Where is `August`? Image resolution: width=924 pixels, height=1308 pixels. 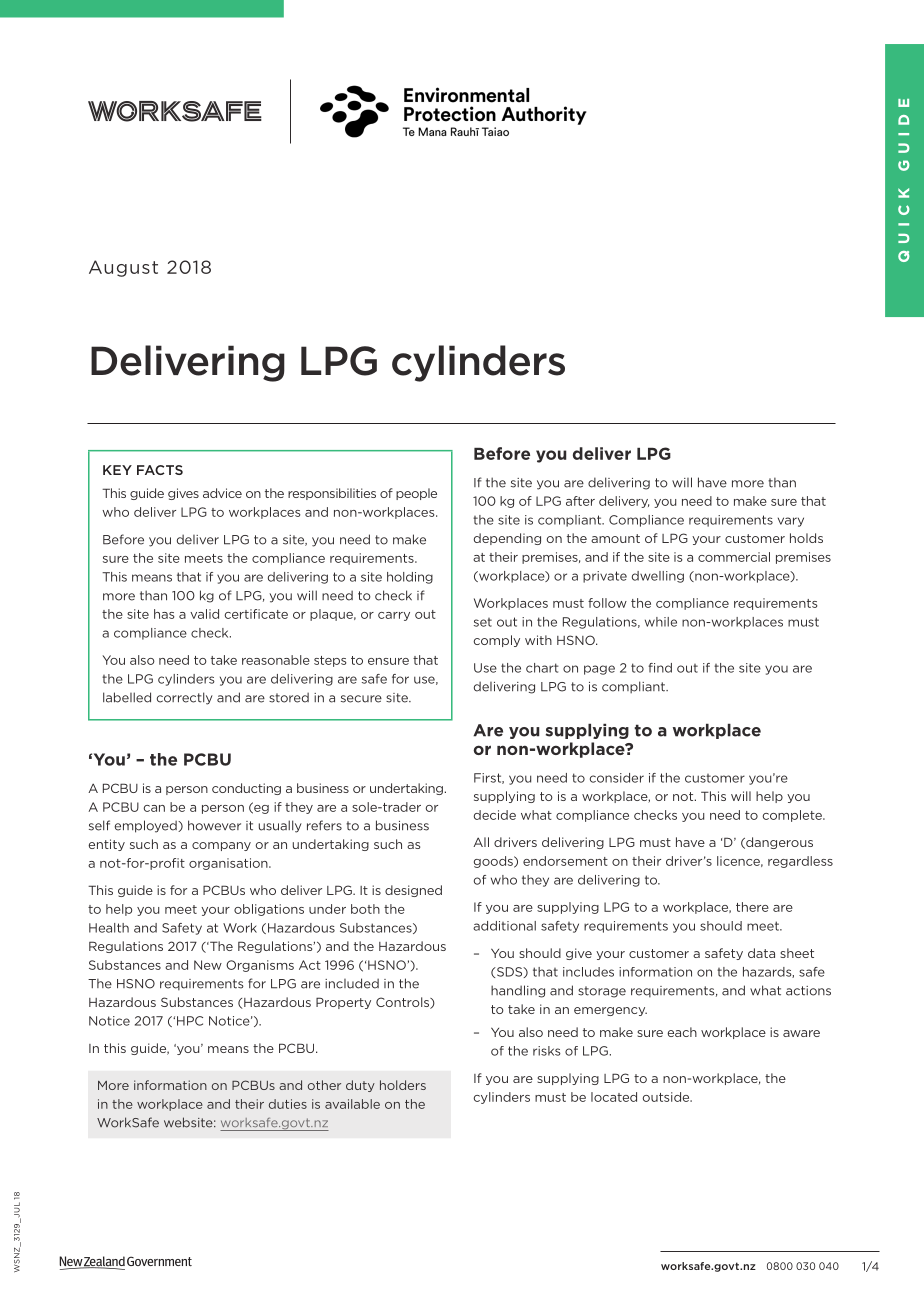 August is located at coordinates (123, 268).
